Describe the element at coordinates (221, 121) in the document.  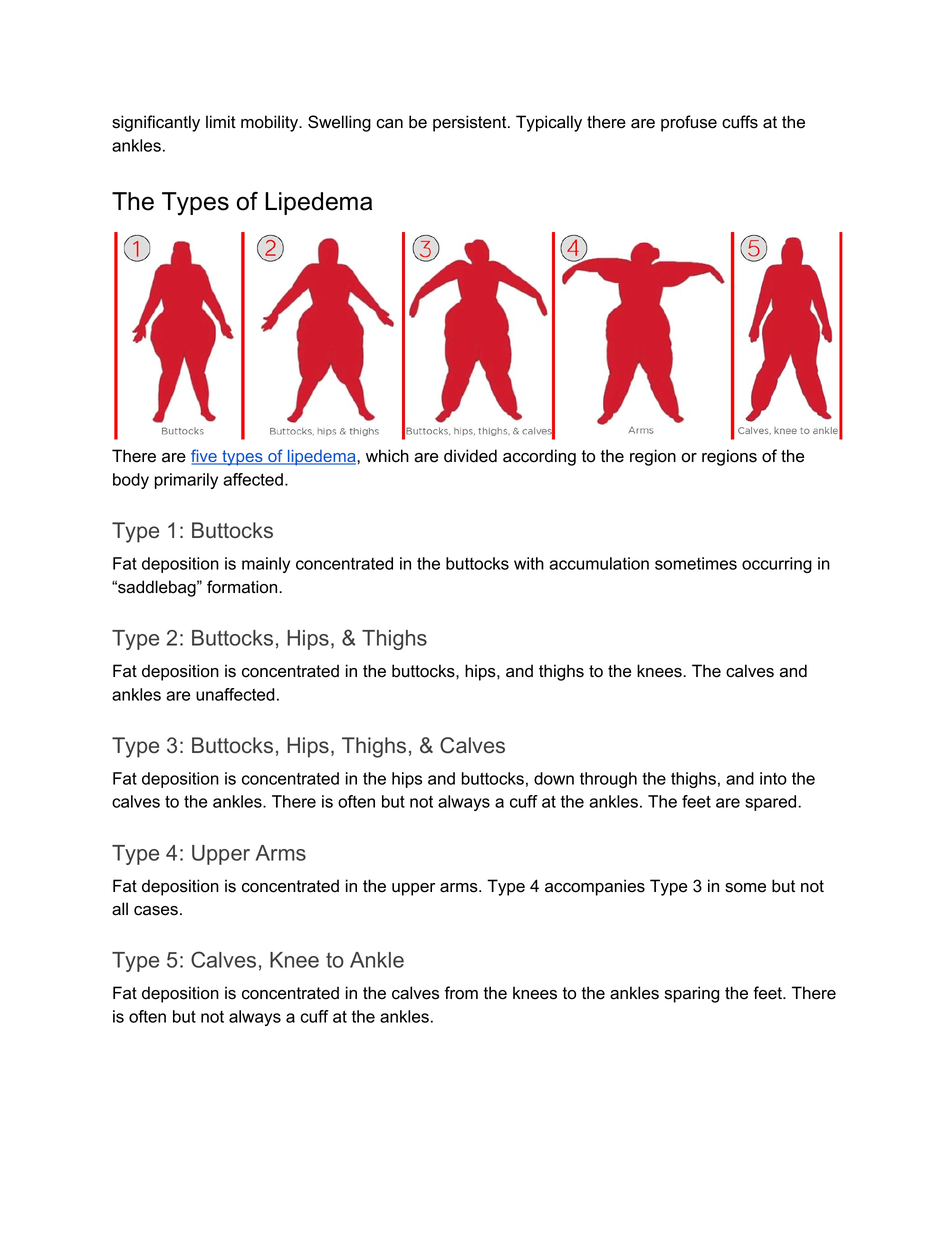
I see `limit` at that location.
